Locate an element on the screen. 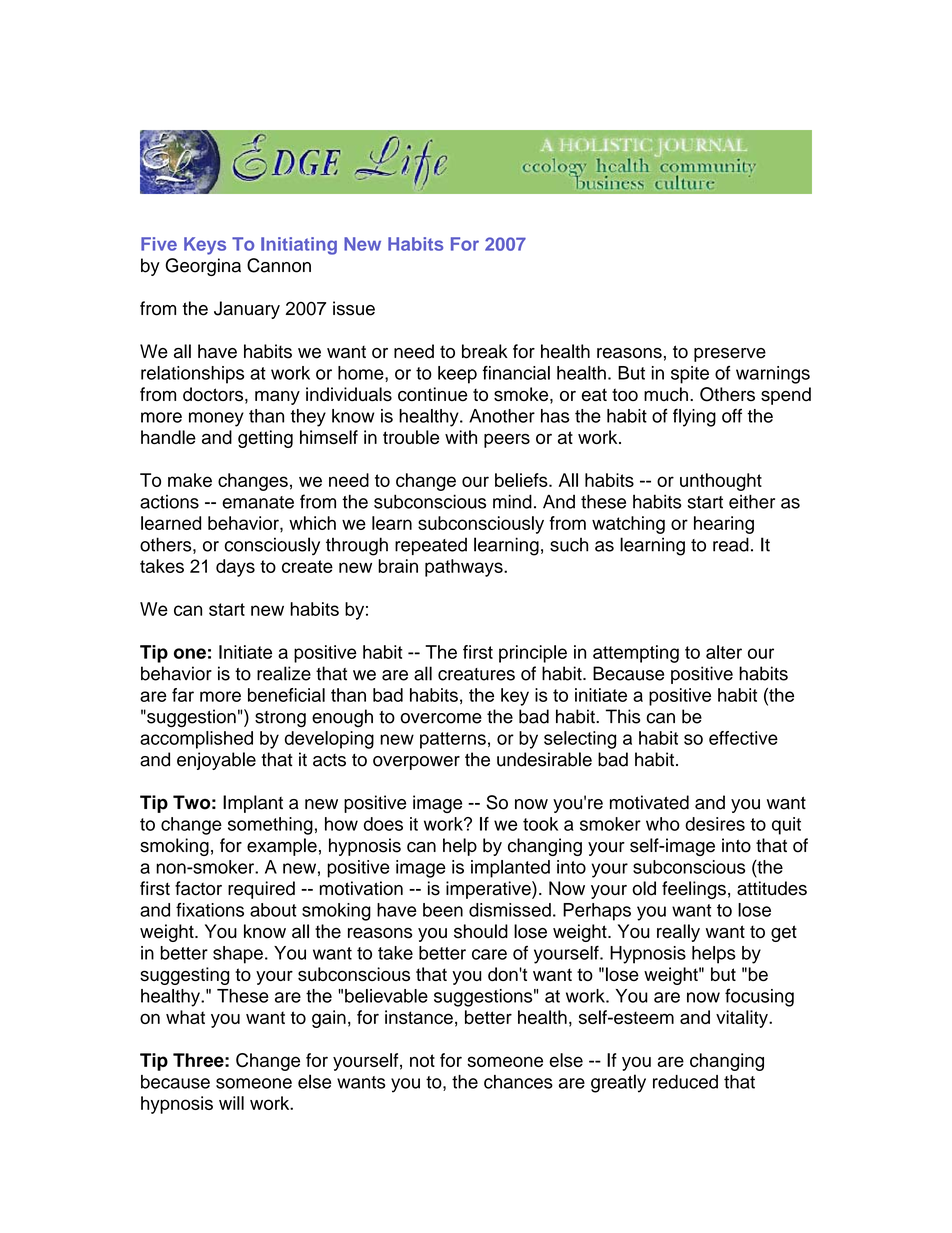  required is located at coordinates (261, 890).
